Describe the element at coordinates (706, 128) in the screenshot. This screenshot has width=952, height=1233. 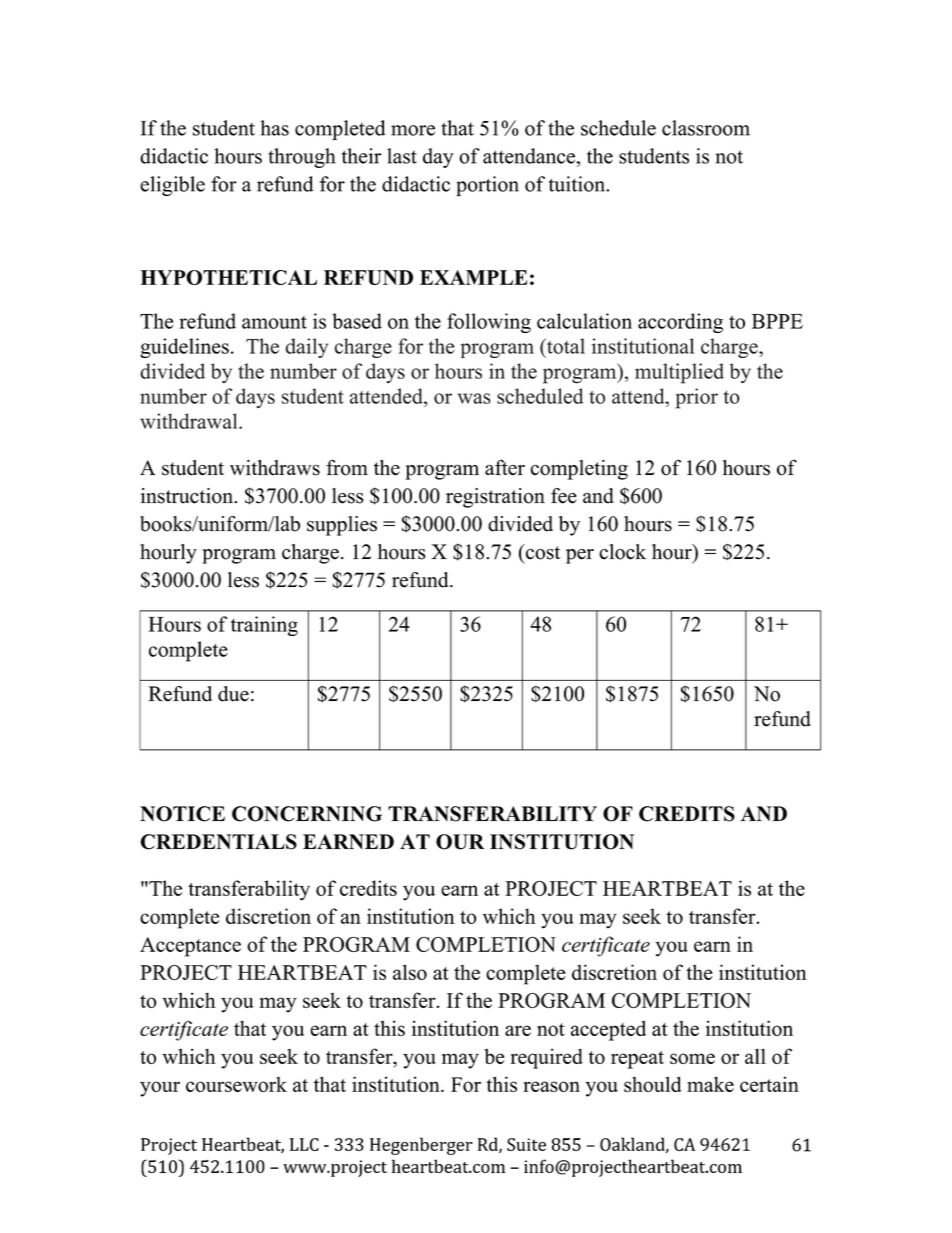
I see `classroom` at that location.
